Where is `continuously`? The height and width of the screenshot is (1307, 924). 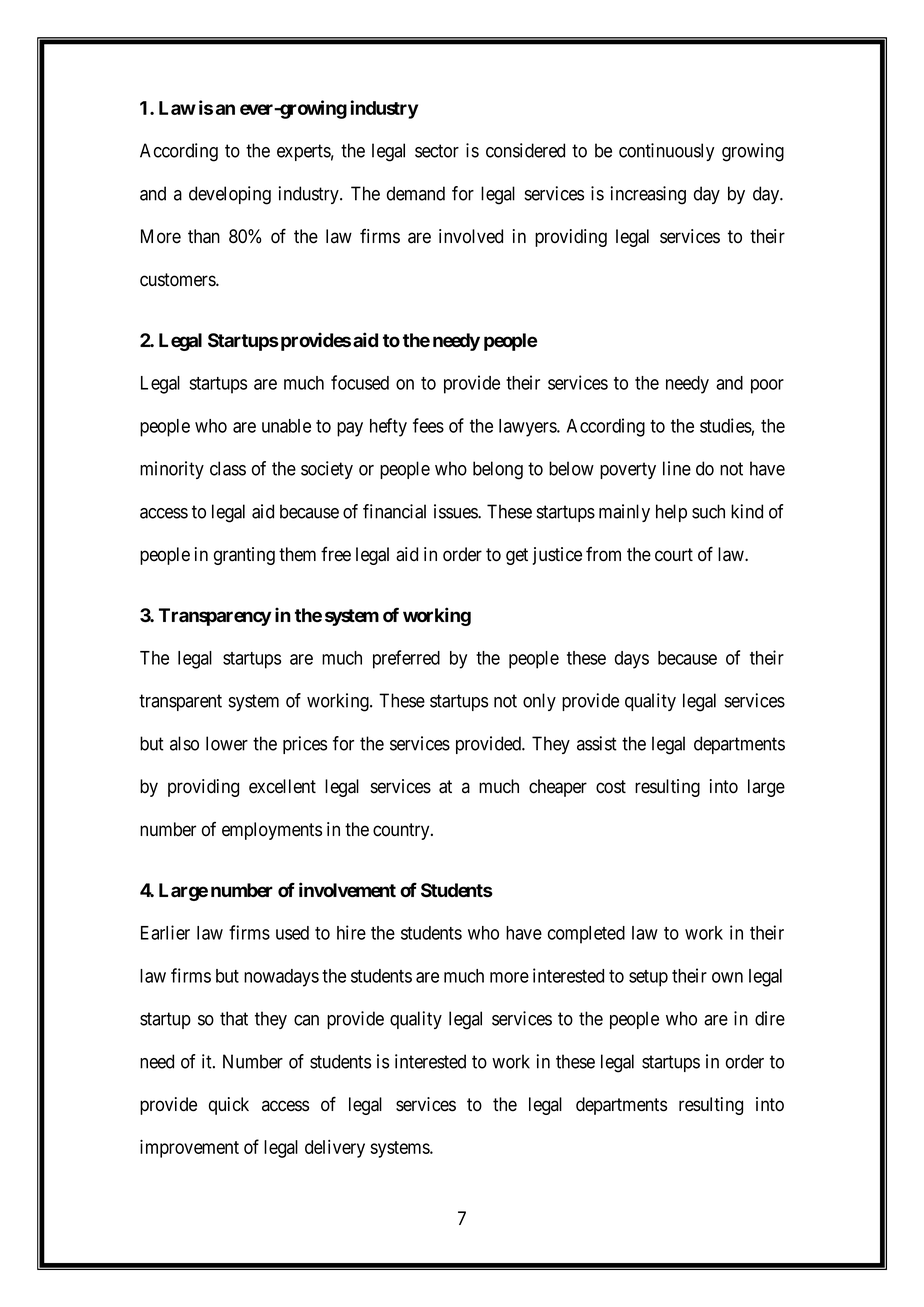
continuously is located at coordinates (666, 152).
